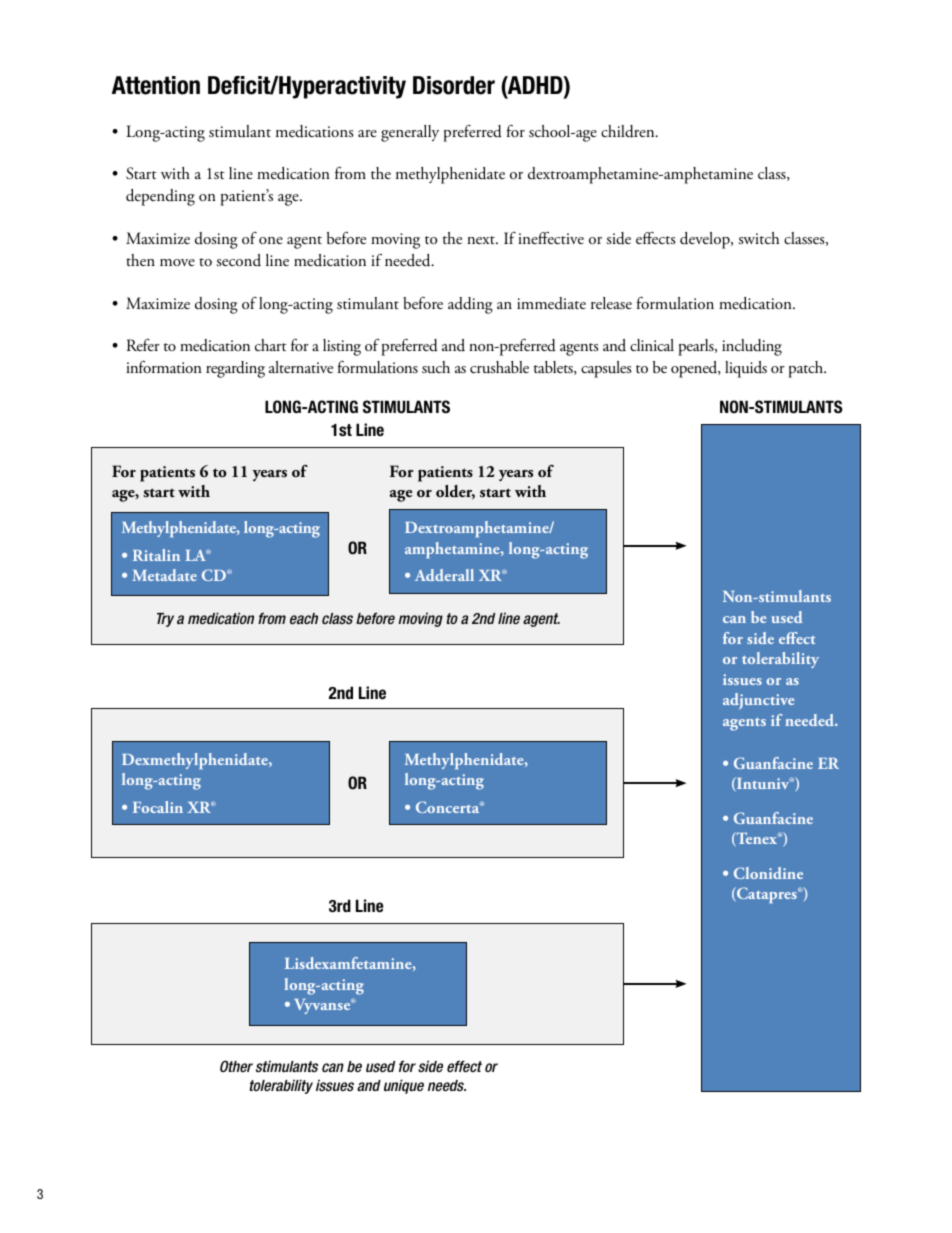 The height and width of the screenshot is (1233, 952). What do you see at coordinates (165, 620) in the screenshot?
I see `Try` at bounding box center [165, 620].
